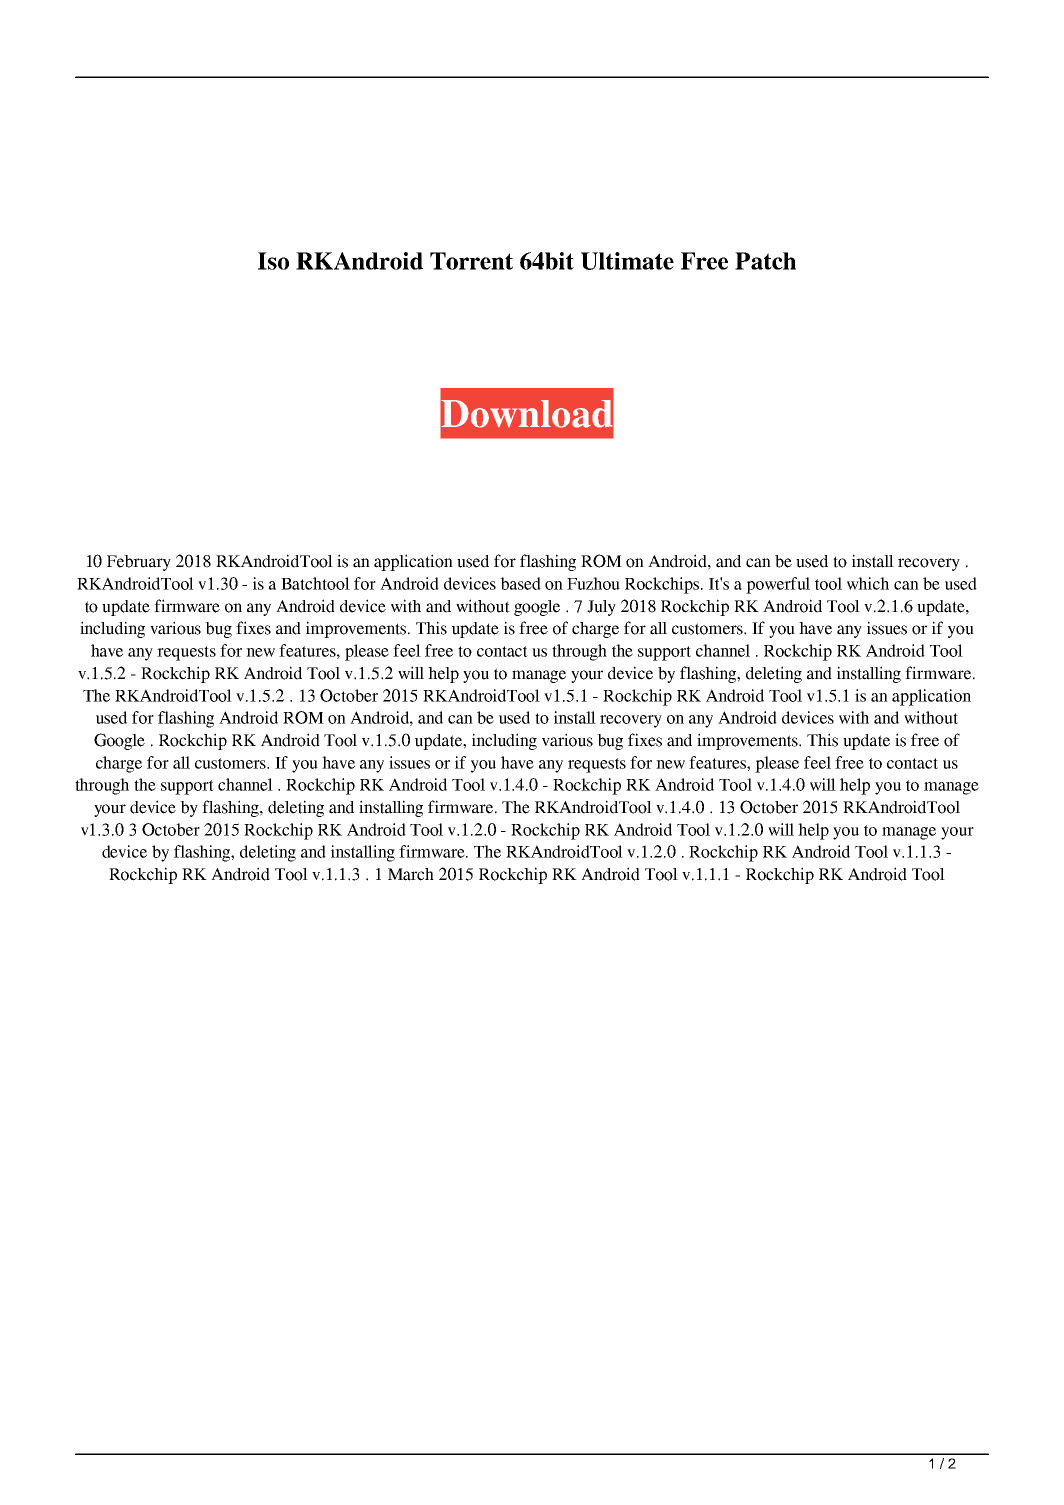 The width and height of the image is (1064, 1505). I want to click on Patch, so click(765, 261).
